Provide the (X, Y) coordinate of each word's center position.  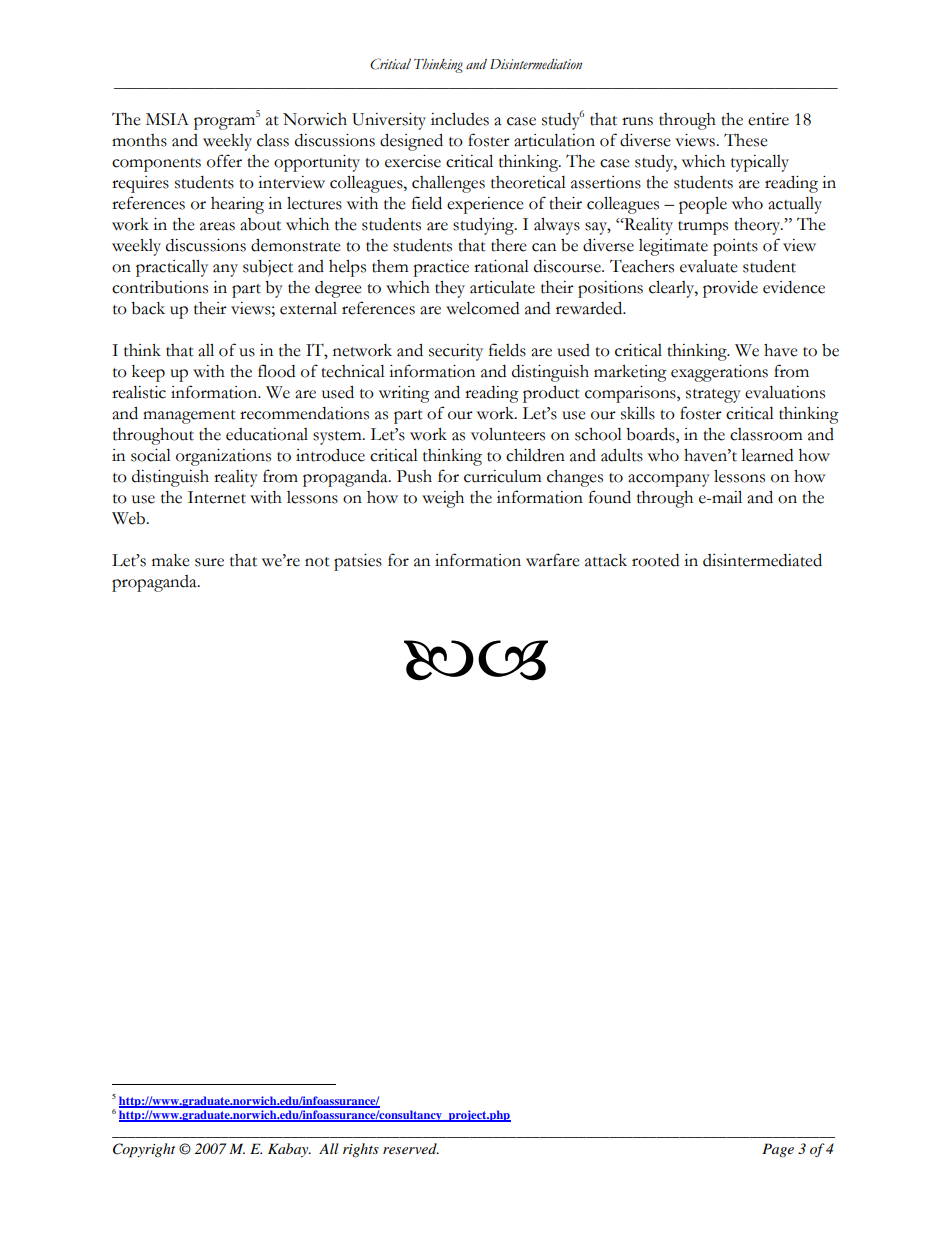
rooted (655, 560)
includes (460, 119)
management (189, 417)
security (456, 352)
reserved (411, 1148)
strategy (713, 396)
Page (778, 1150)
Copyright (144, 1150)
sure (209, 562)
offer (224, 161)
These (746, 140)
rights (361, 1150)
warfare (553, 560)
